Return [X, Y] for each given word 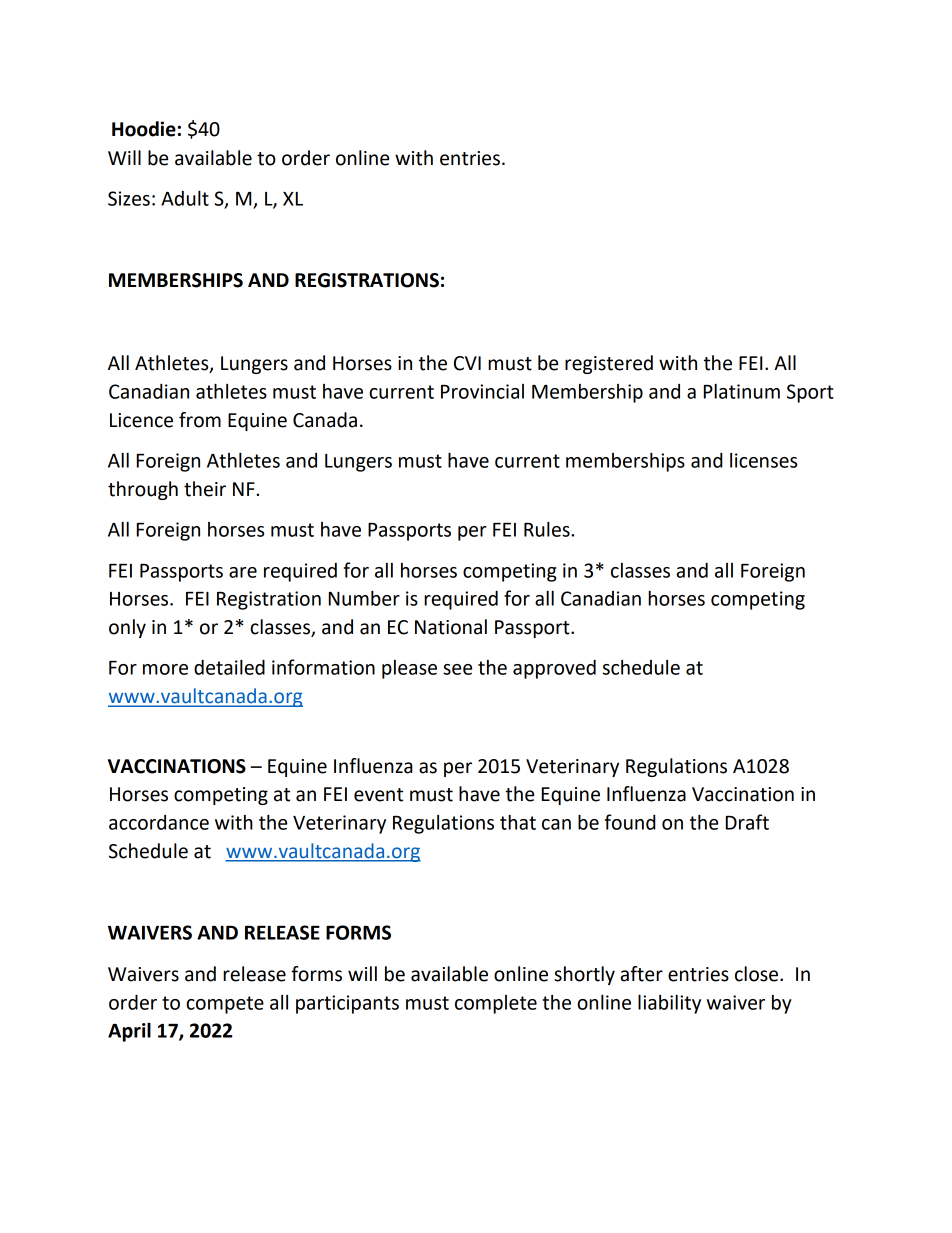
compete [225, 1005]
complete [496, 1004]
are [243, 572]
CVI [467, 363]
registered [609, 364]
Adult [185, 198]
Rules [548, 529]
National [451, 627]
